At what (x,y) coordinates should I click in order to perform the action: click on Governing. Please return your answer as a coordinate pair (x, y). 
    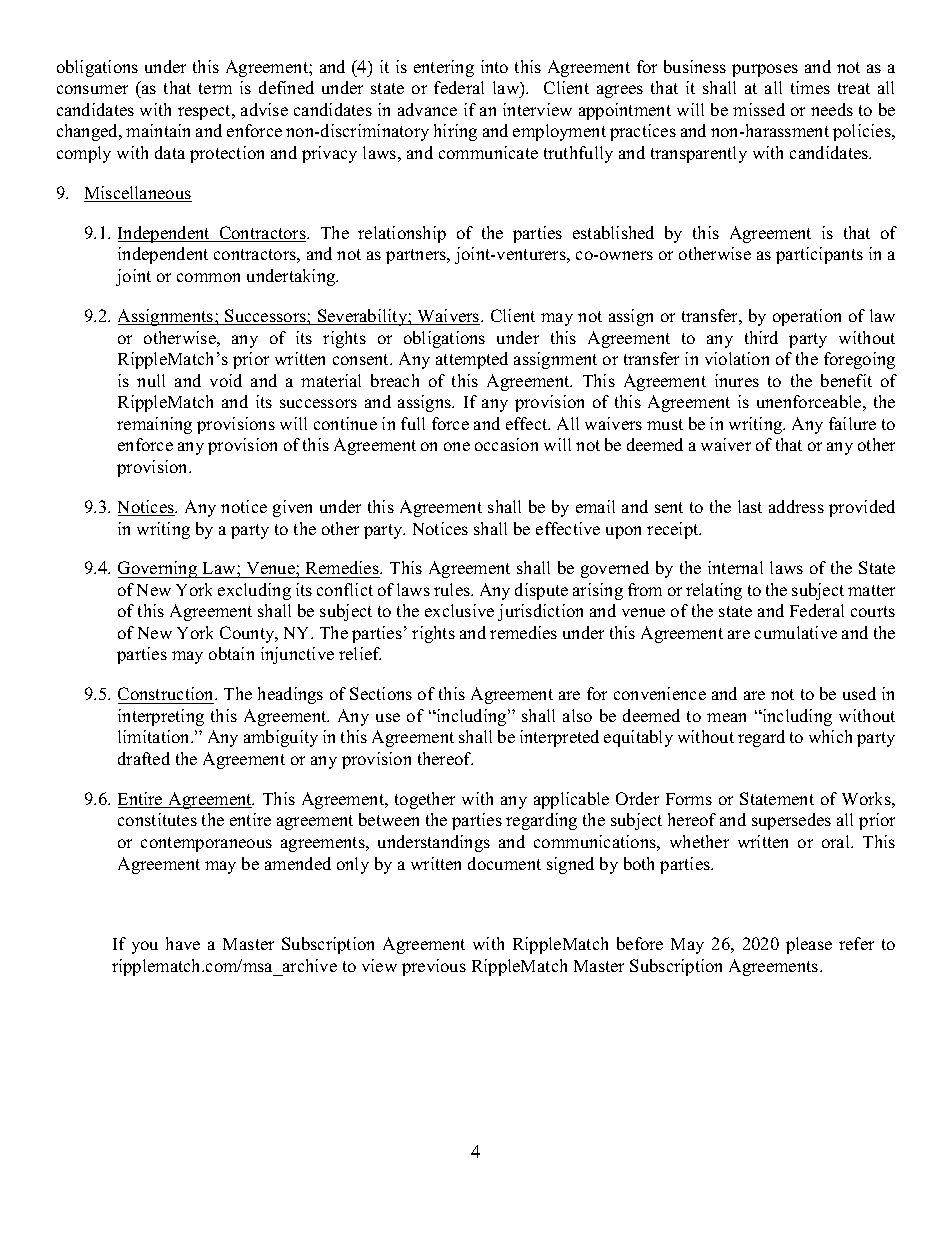
    Looking at the image, I should click on (159, 569).
